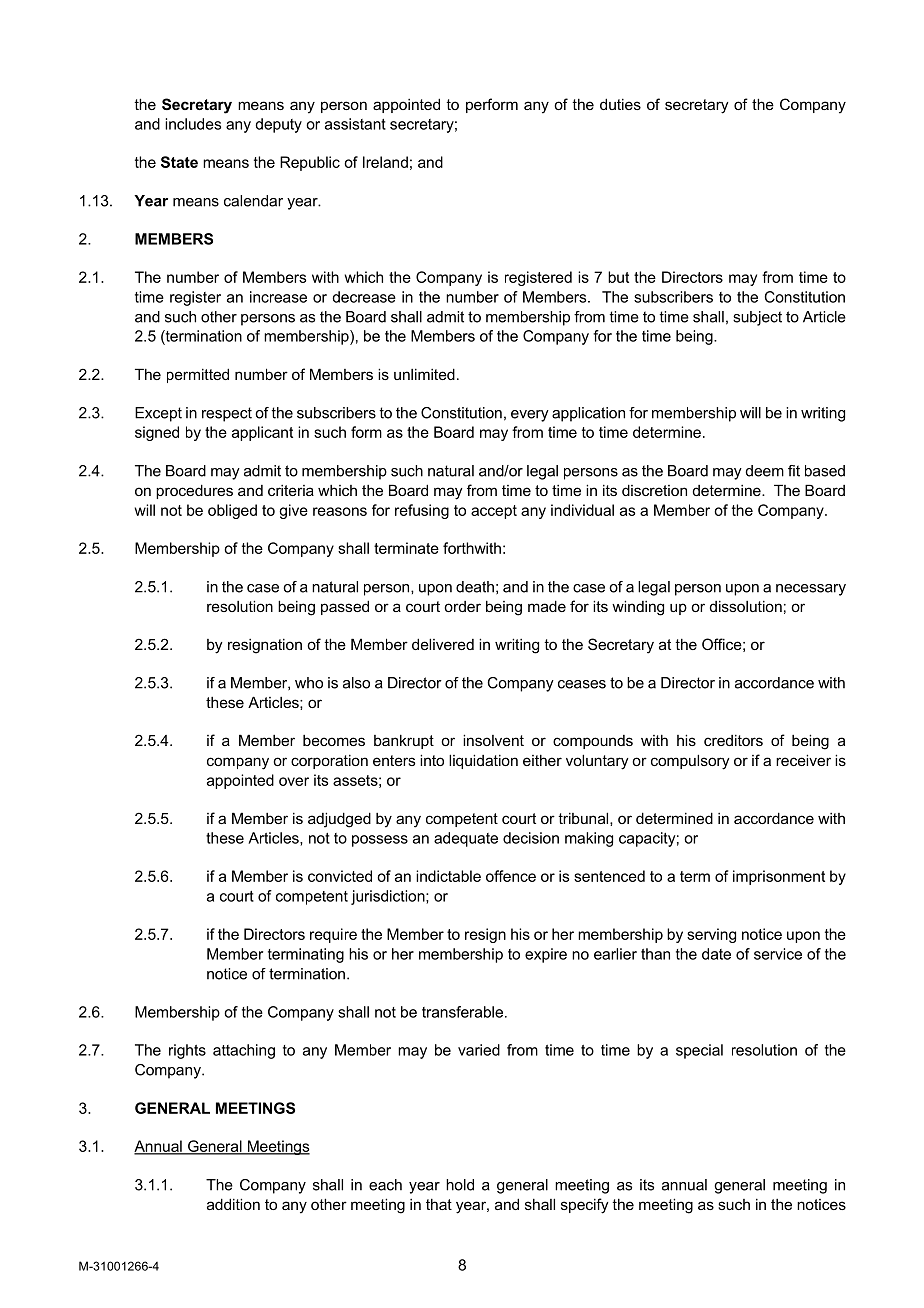 The width and height of the image is (924, 1308). Describe the element at coordinates (385, 162) in the image. I see `Ireland` at that location.
